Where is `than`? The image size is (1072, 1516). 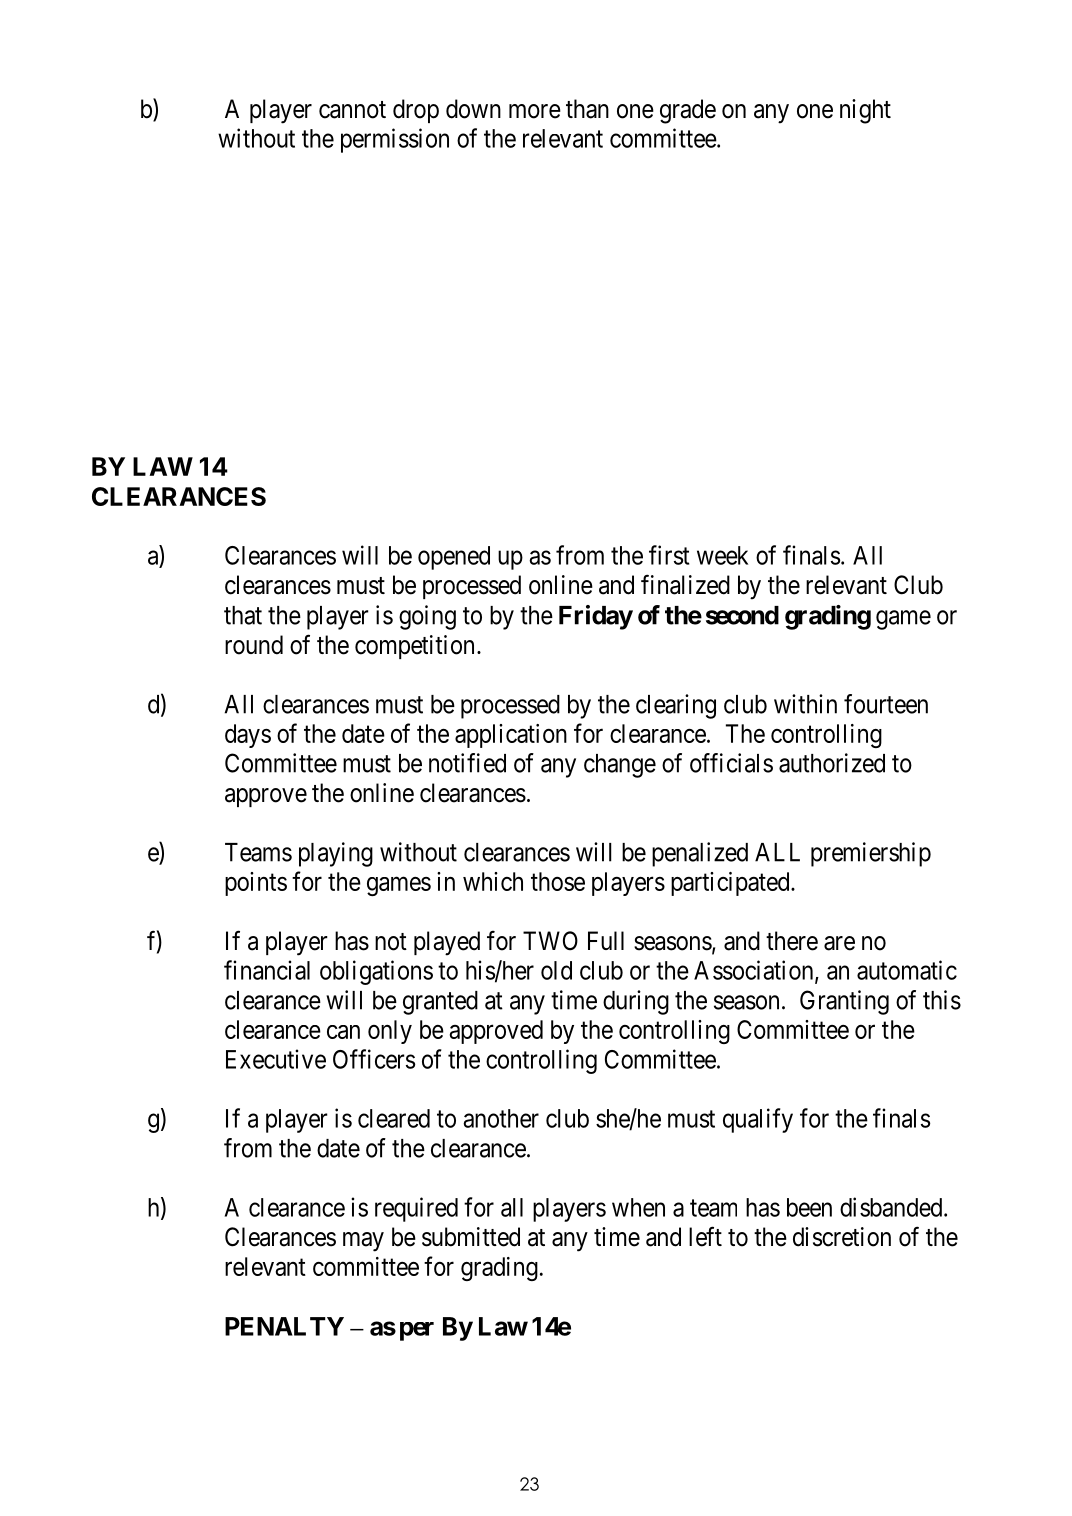 than is located at coordinates (587, 109).
